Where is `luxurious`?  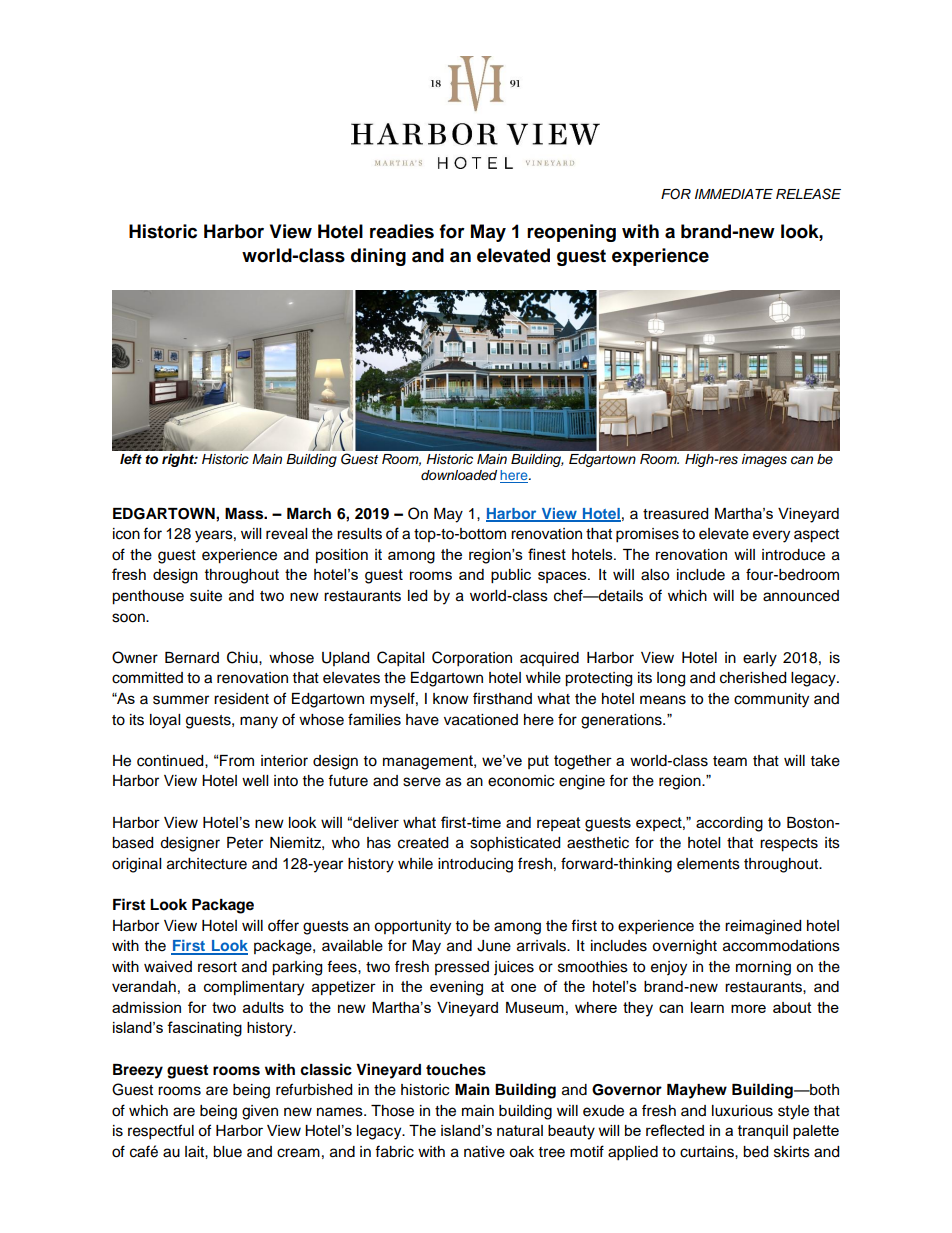 luxurious is located at coordinates (742, 1111).
